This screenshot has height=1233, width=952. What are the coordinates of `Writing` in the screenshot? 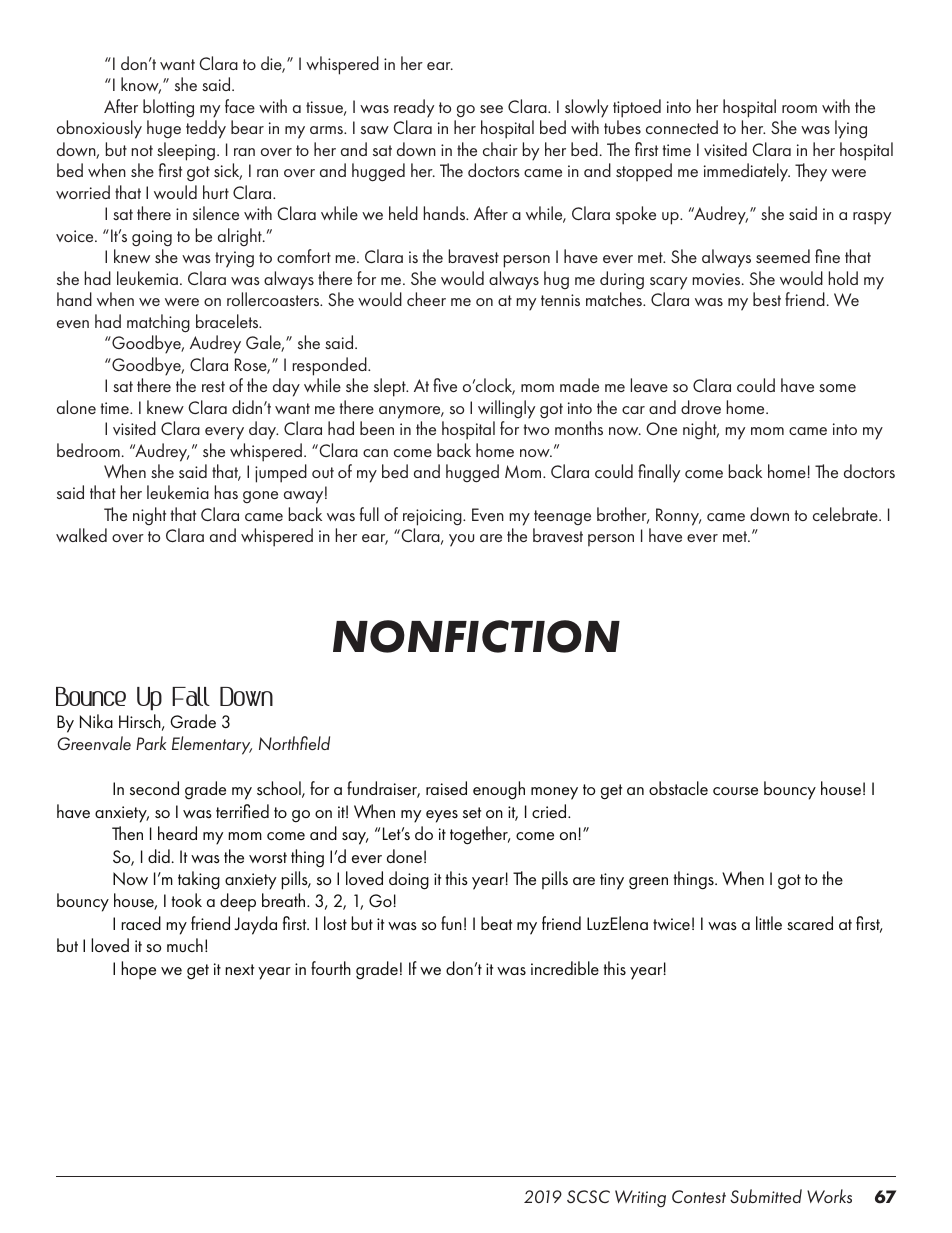 It's located at (640, 1199).
